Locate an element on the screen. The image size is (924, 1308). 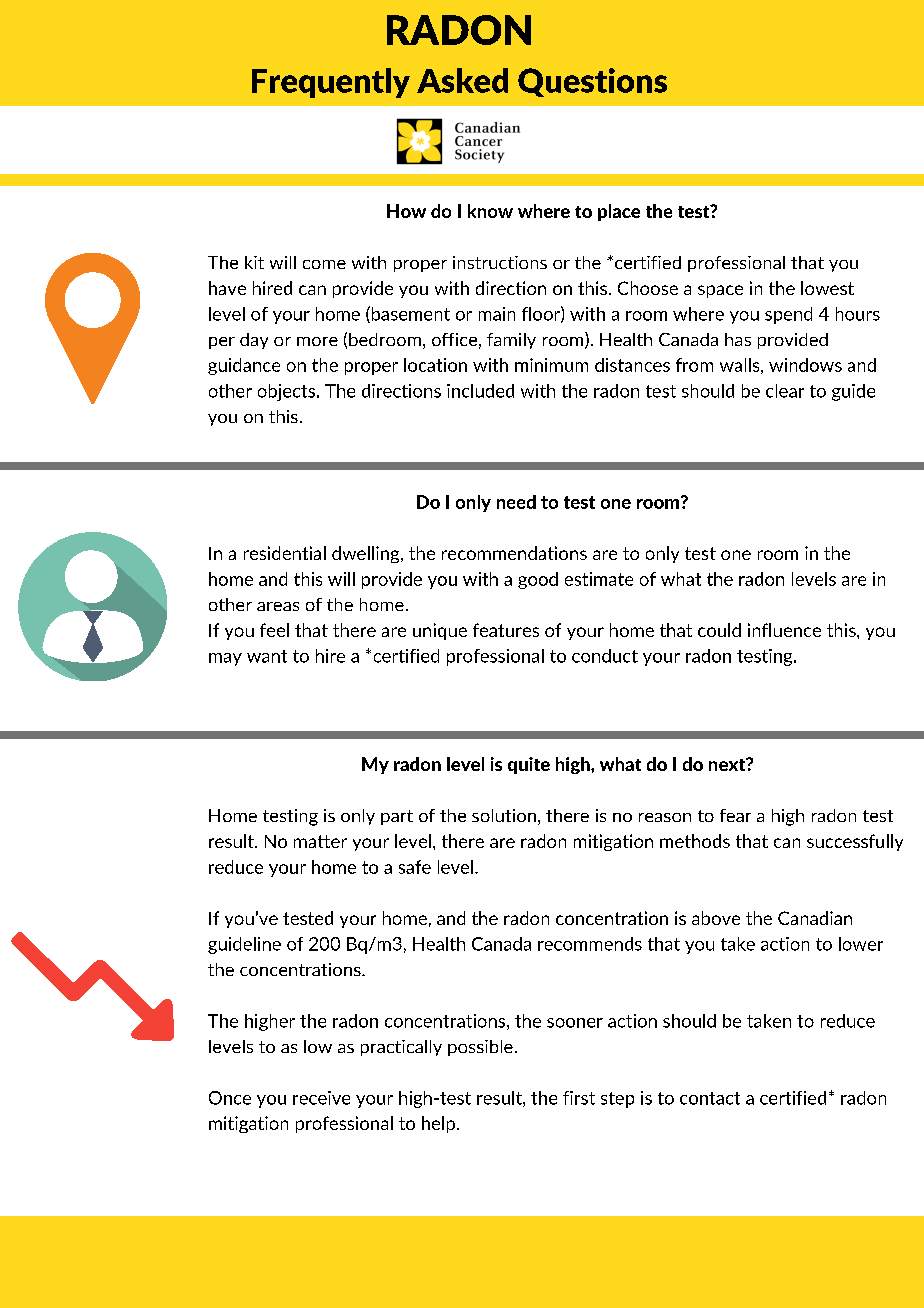
more is located at coordinates (317, 341).
